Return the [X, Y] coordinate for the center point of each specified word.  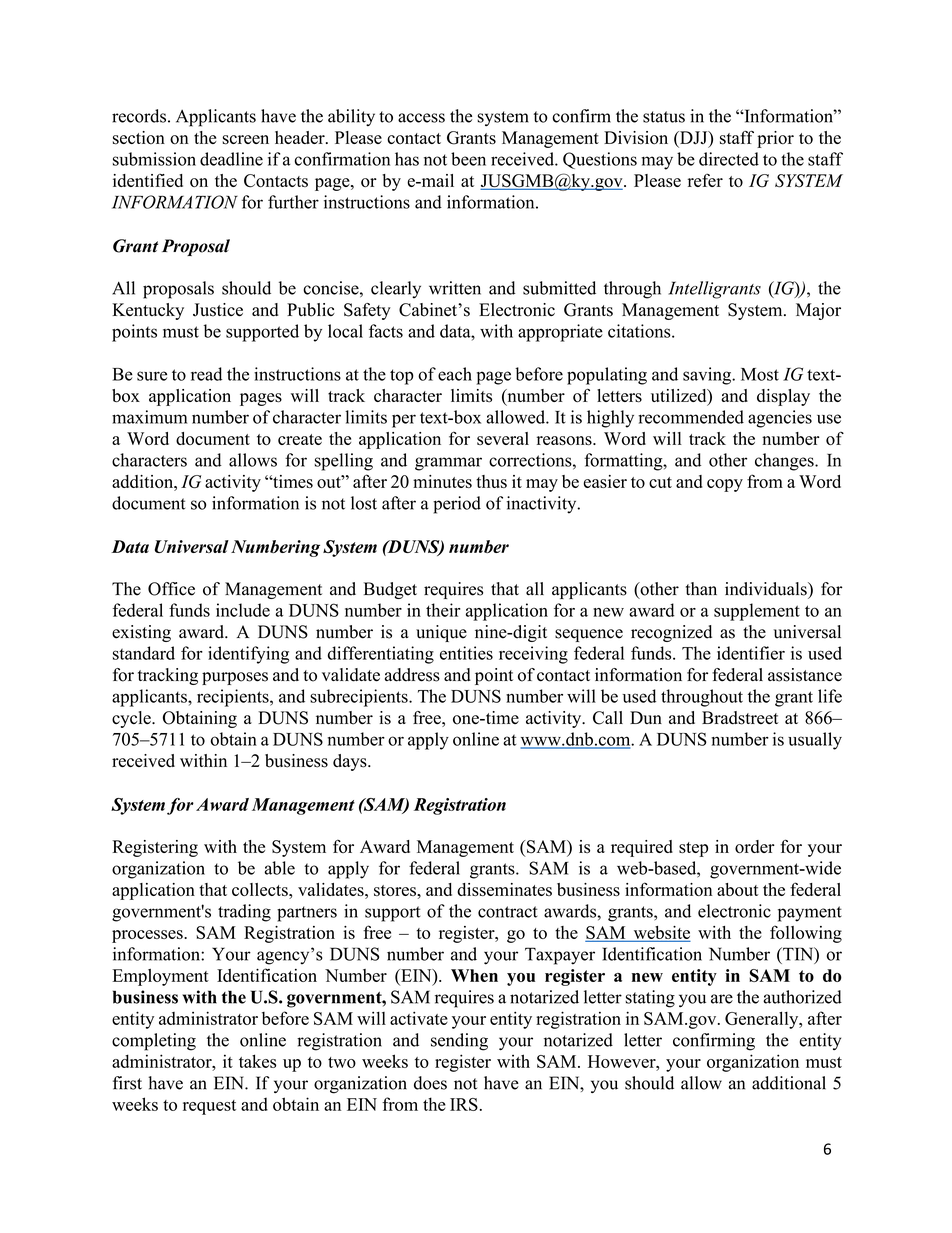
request [209, 1107]
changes [785, 462]
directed [729, 159]
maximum [149, 417]
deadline [231, 159]
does [430, 1083]
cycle [132, 719]
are [722, 999]
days [351, 762]
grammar [448, 464]
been [468, 159]
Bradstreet [740, 718]
